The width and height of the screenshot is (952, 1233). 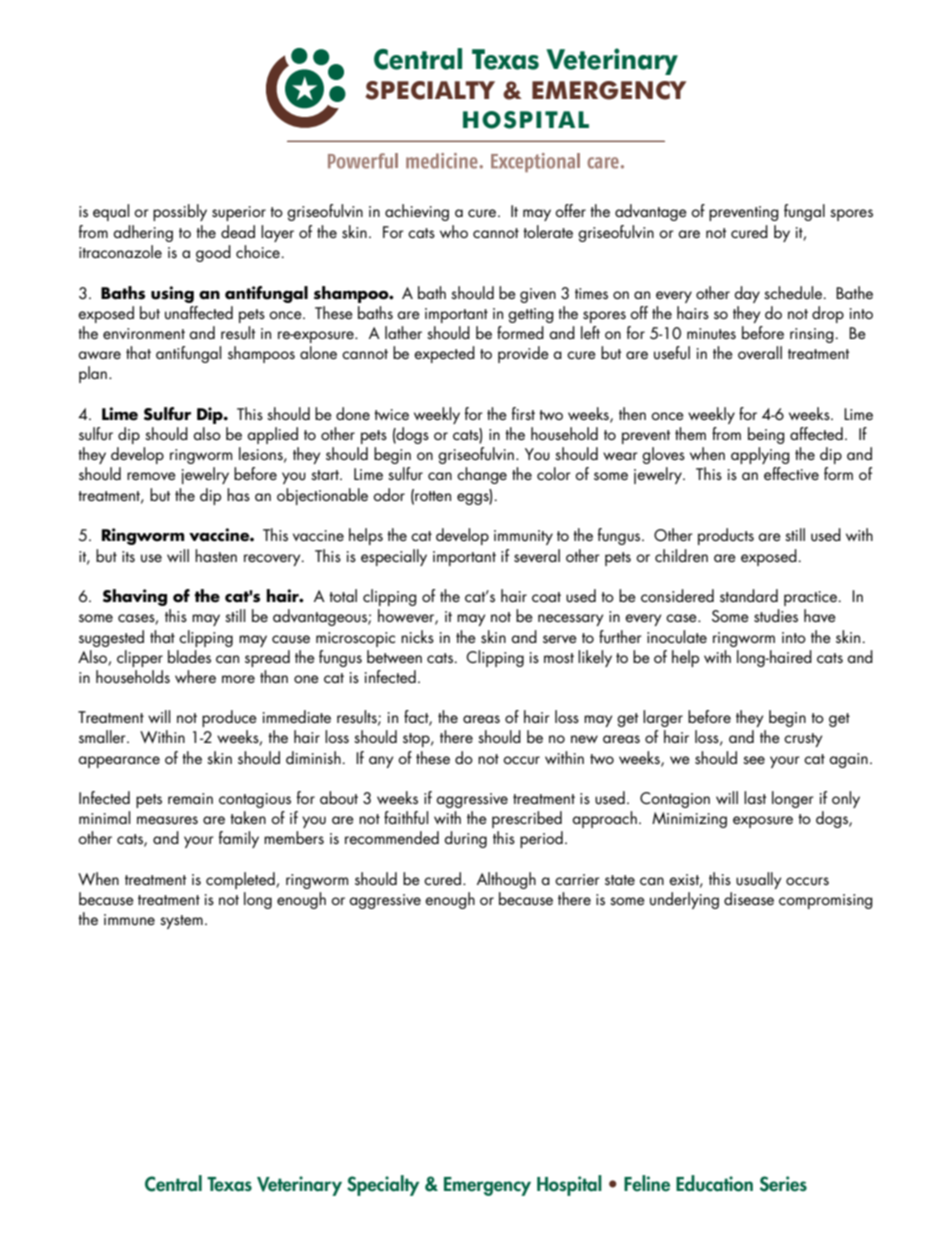 What do you see at coordinates (394, 656) in the screenshot?
I see `between` at bounding box center [394, 656].
